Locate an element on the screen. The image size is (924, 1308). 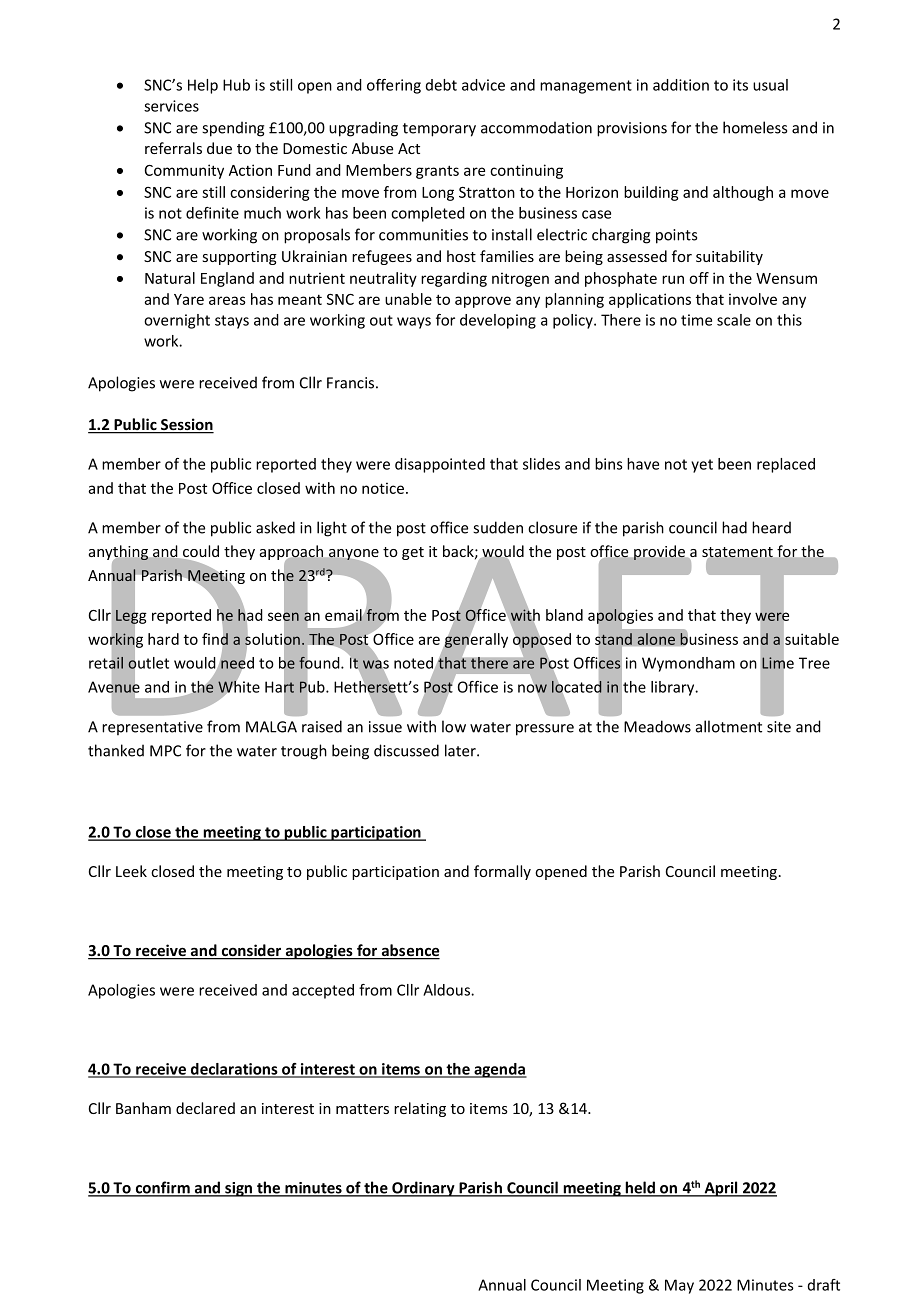
May is located at coordinates (679, 1286).
